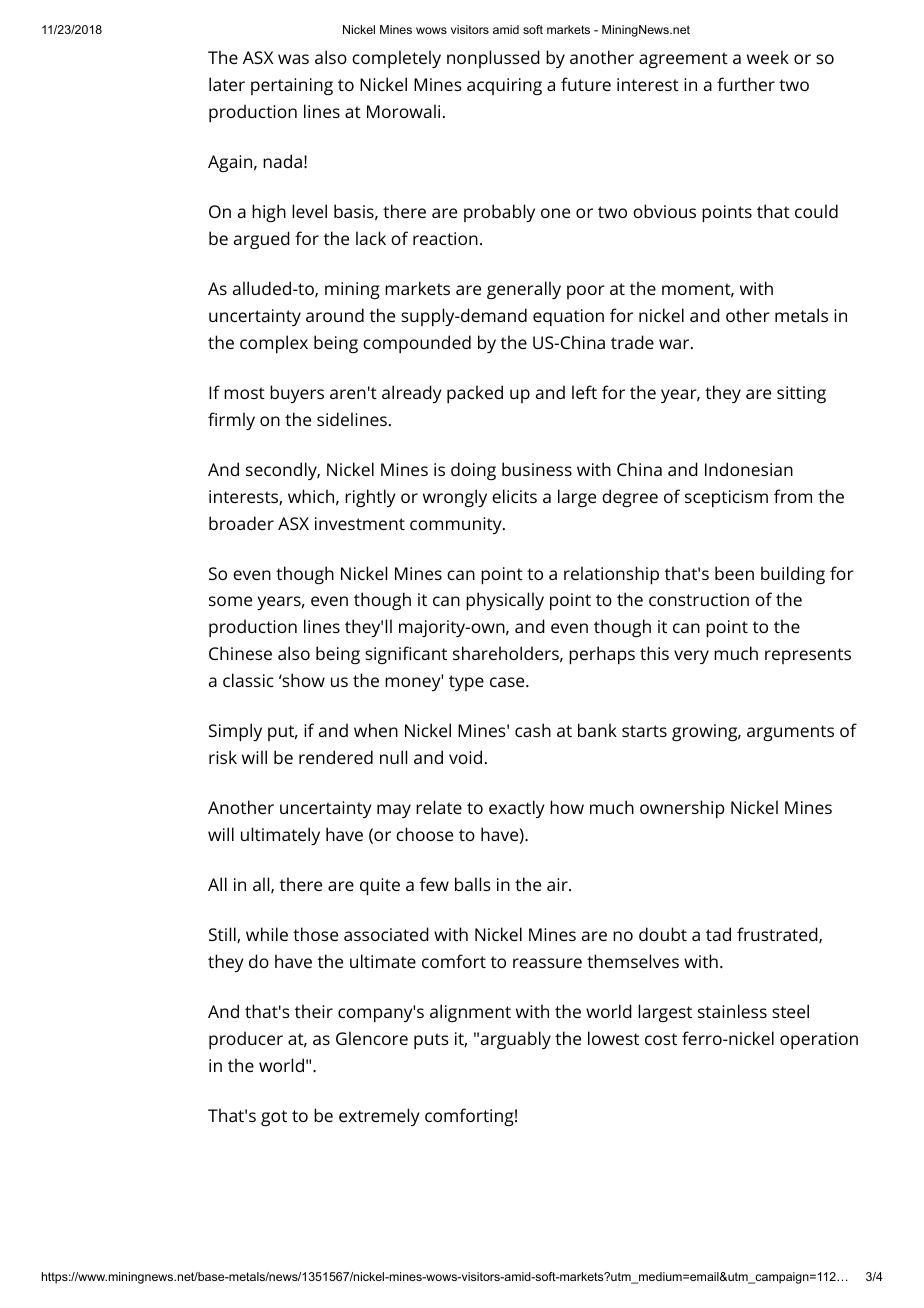  Describe the element at coordinates (517, 809) in the screenshot. I see `exactly` at that location.
